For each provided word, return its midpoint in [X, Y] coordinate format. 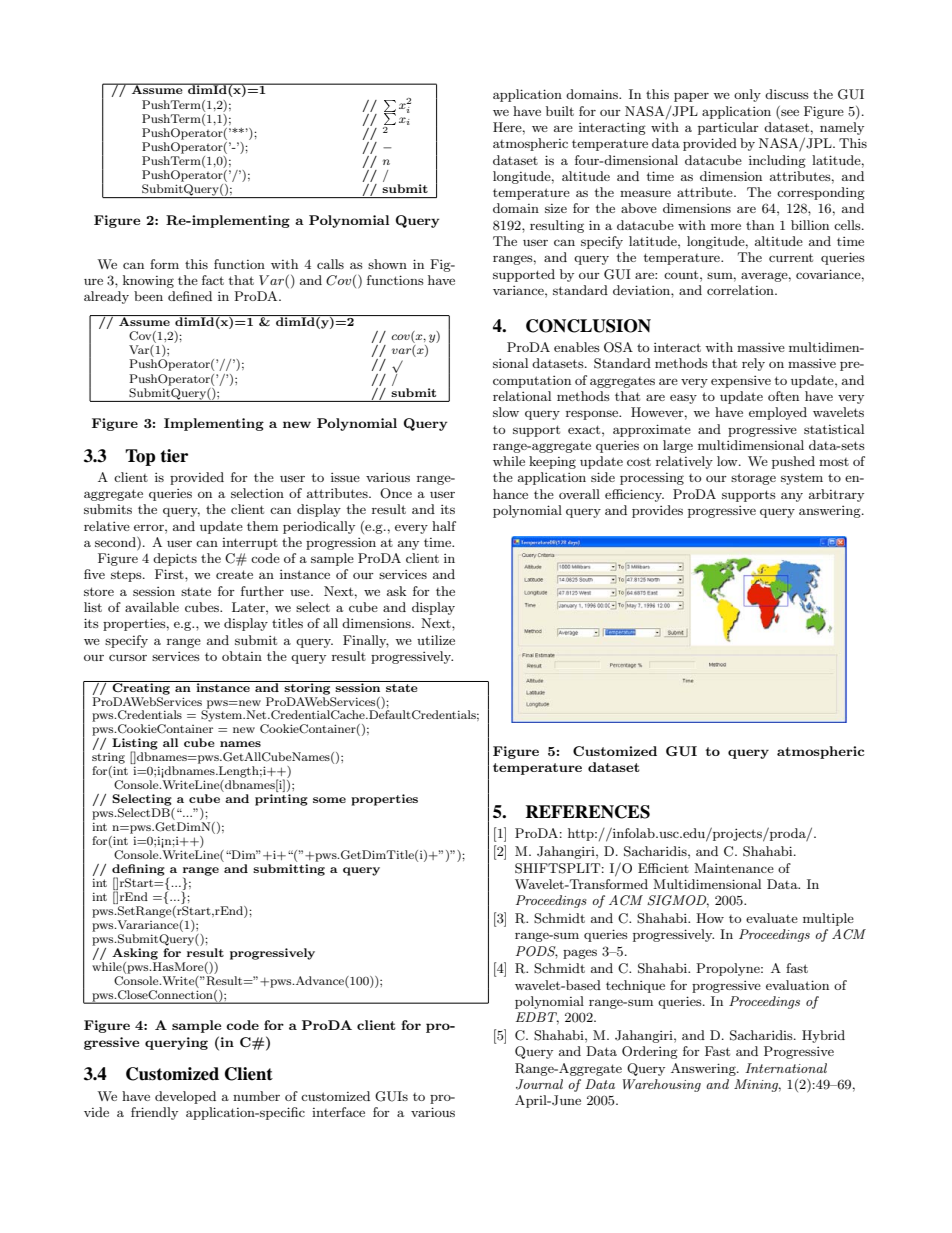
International [786, 1068]
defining [138, 871]
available [152, 607]
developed [185, 1097]
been [148, 296]
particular [728, 128]
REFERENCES [587, 812]
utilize [436, 640]
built [560, 111]
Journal [539, 1084]
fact [213, 280]
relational [522, 396]
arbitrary [836, 495]
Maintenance [734, 868]
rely [753, 364]
